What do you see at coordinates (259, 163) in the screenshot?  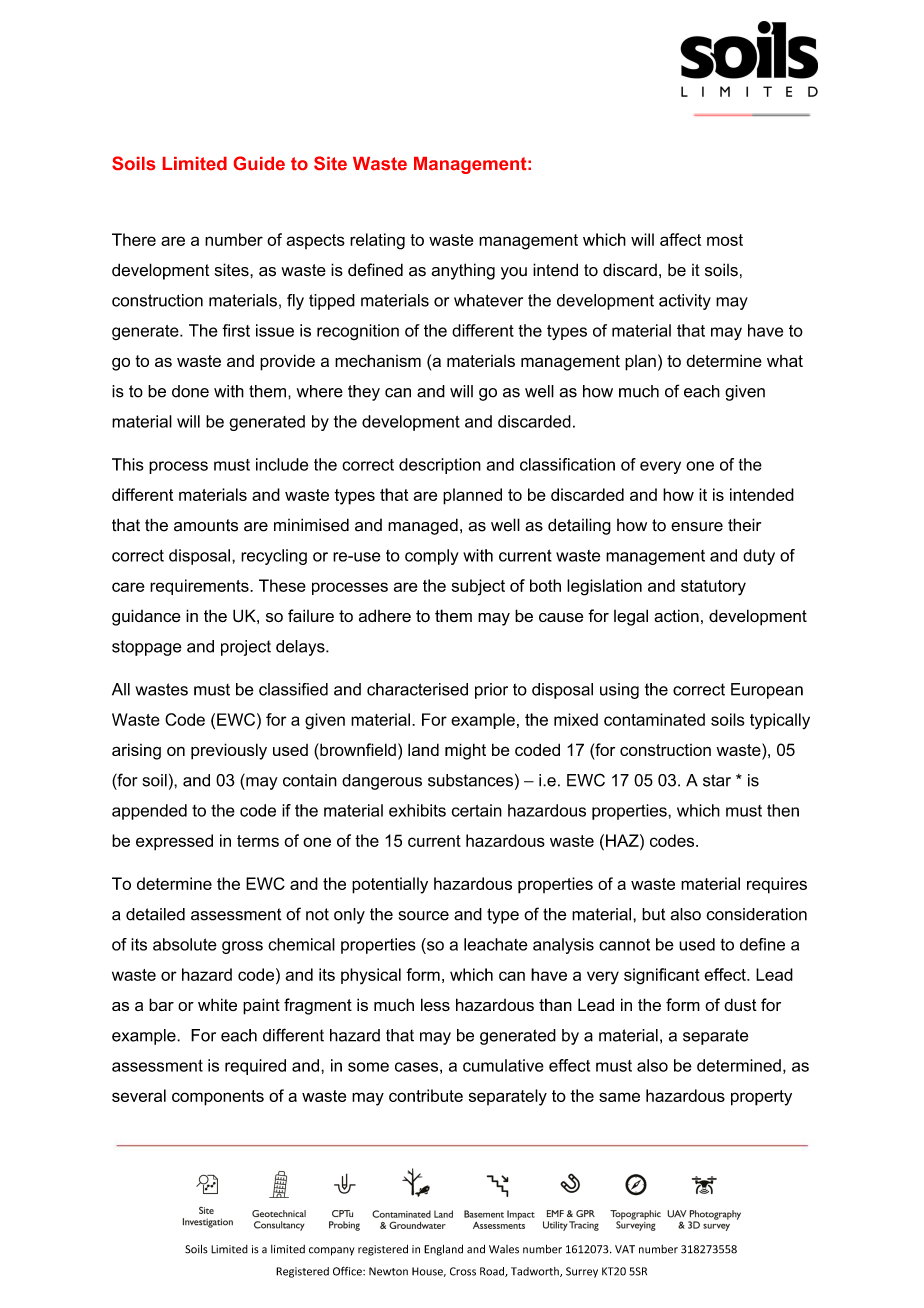 I see `Guide` at bounding box center [259, 163].
